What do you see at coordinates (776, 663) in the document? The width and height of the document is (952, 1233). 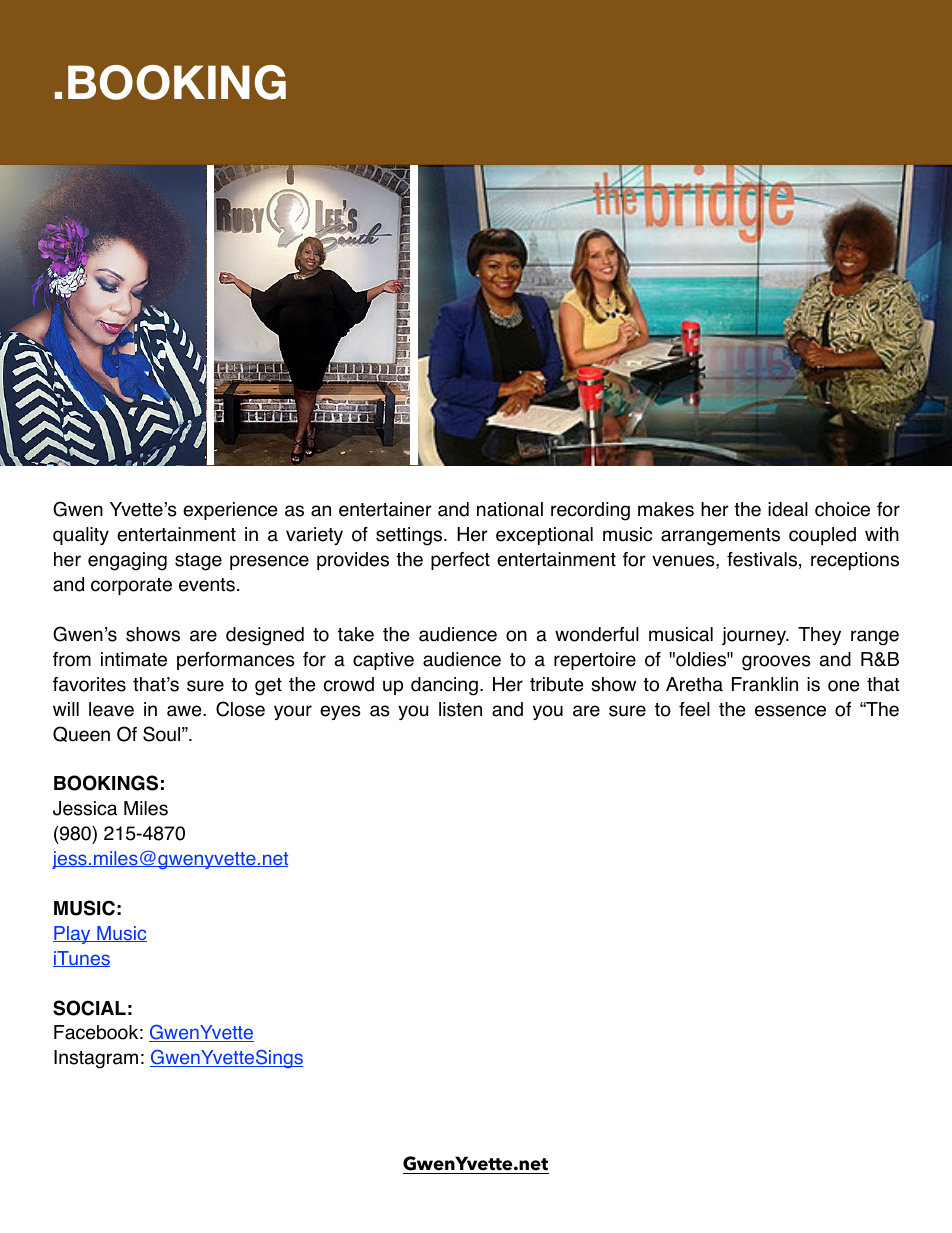 I see `grooves` at bounding box center [776, 663].
